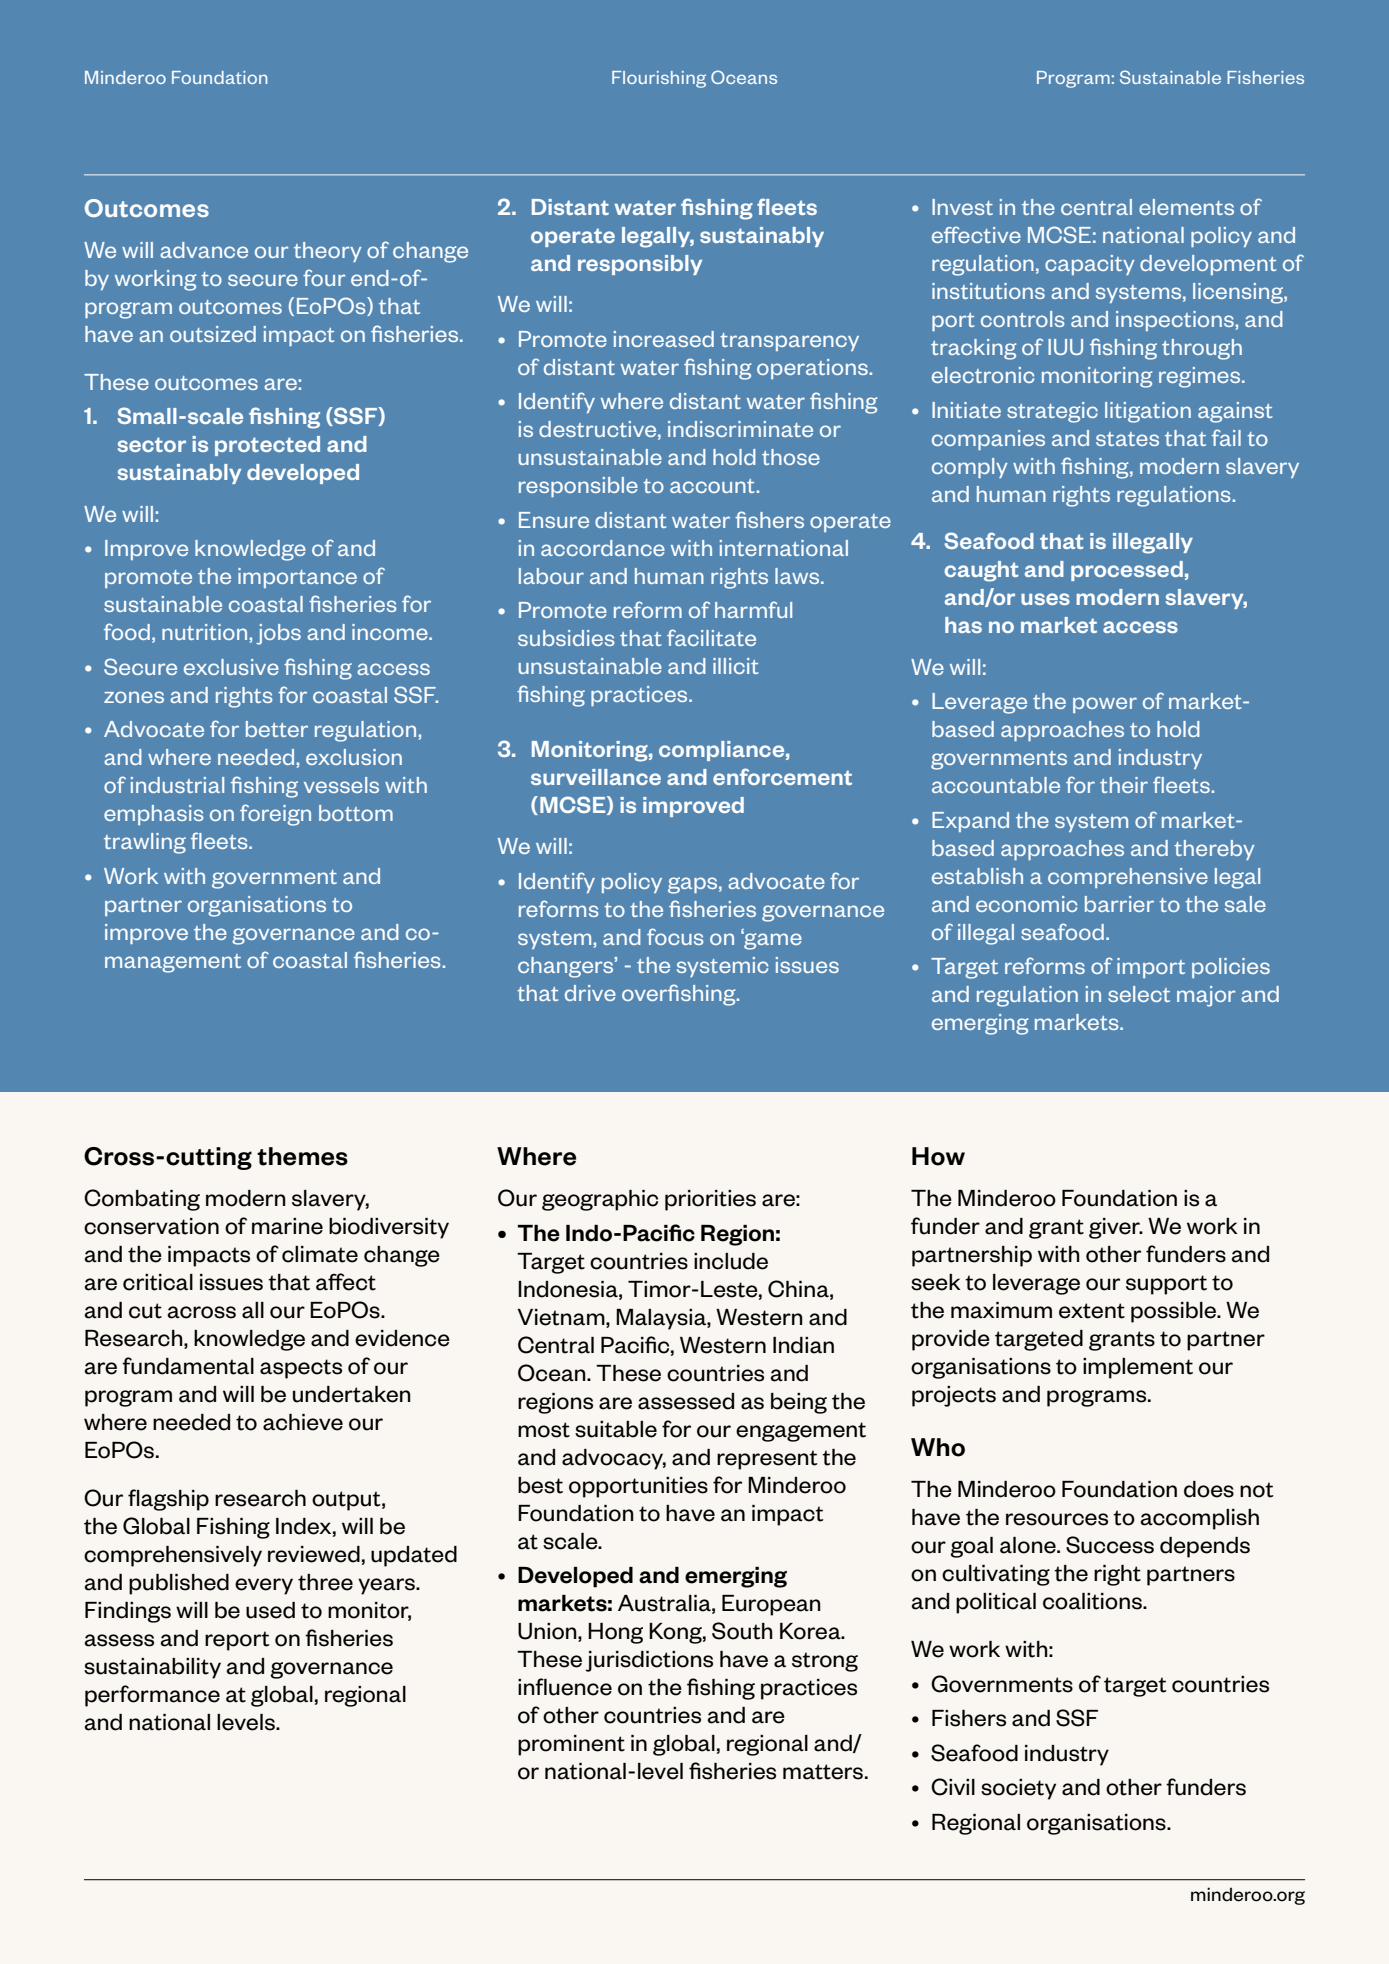 The image size is (1389, 1964). Describe the element at coordinates (152, 1696) in the screenshot. I see `performance` at that location.
